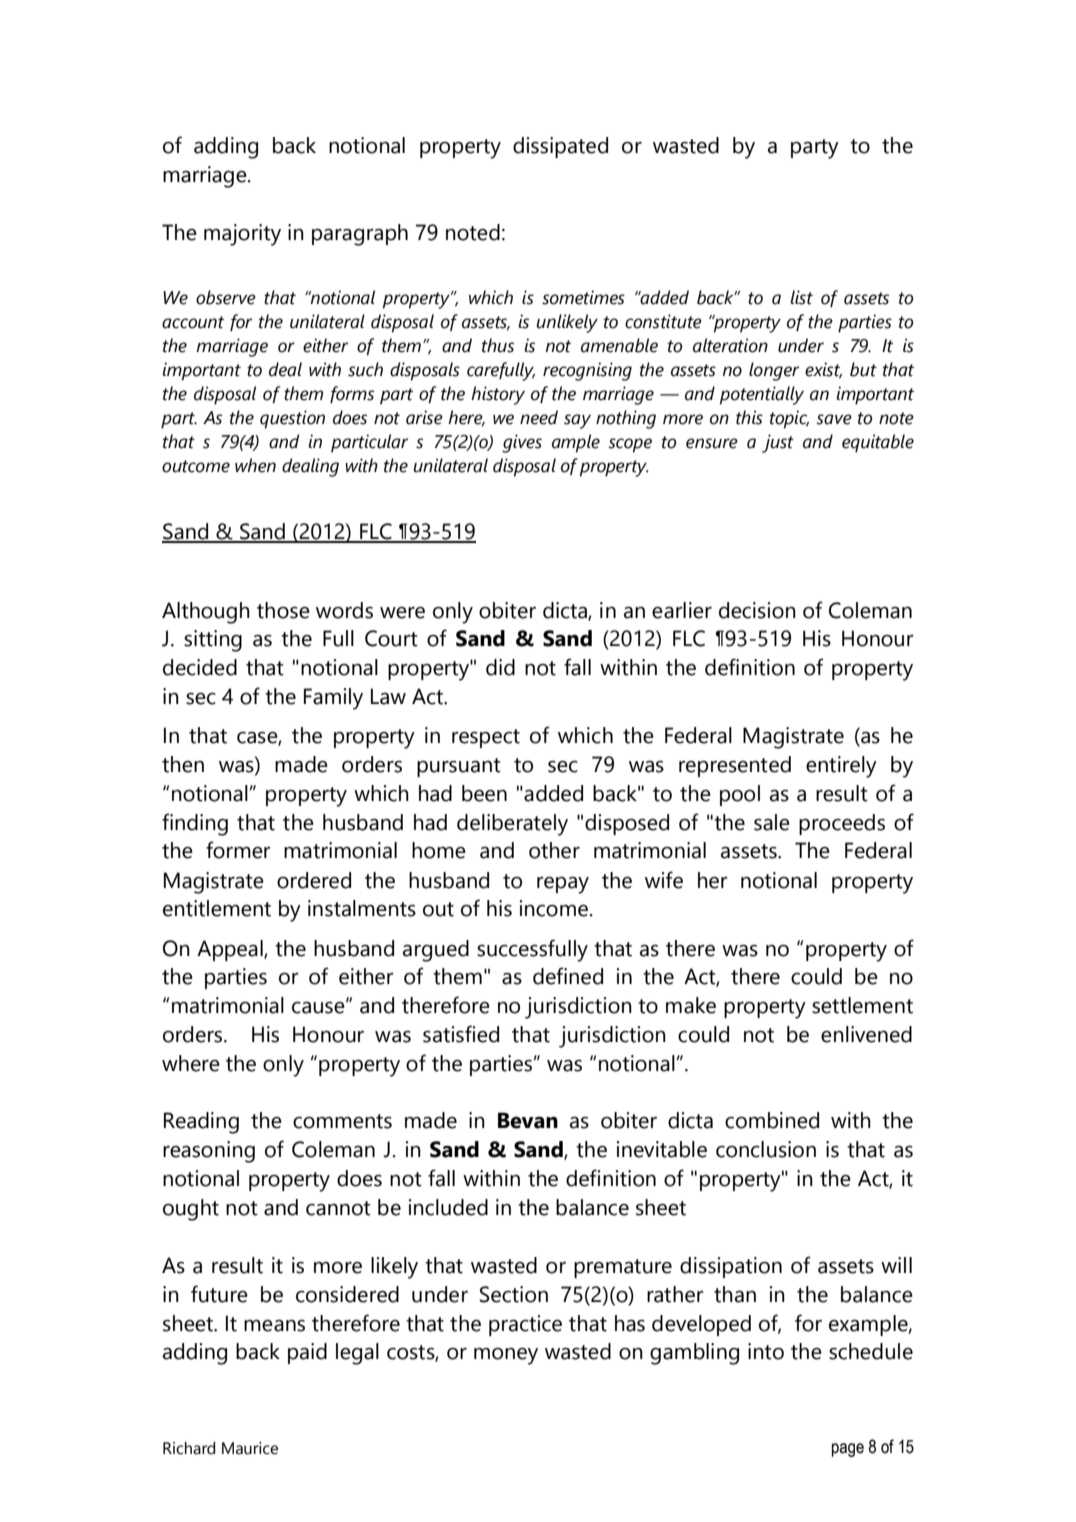 Image resolution: width=1076 pixels, height=1522 pixels. What do you see at coordinates (242, 235) in the image?
I see `majority` at bounding box center [242, 235].
